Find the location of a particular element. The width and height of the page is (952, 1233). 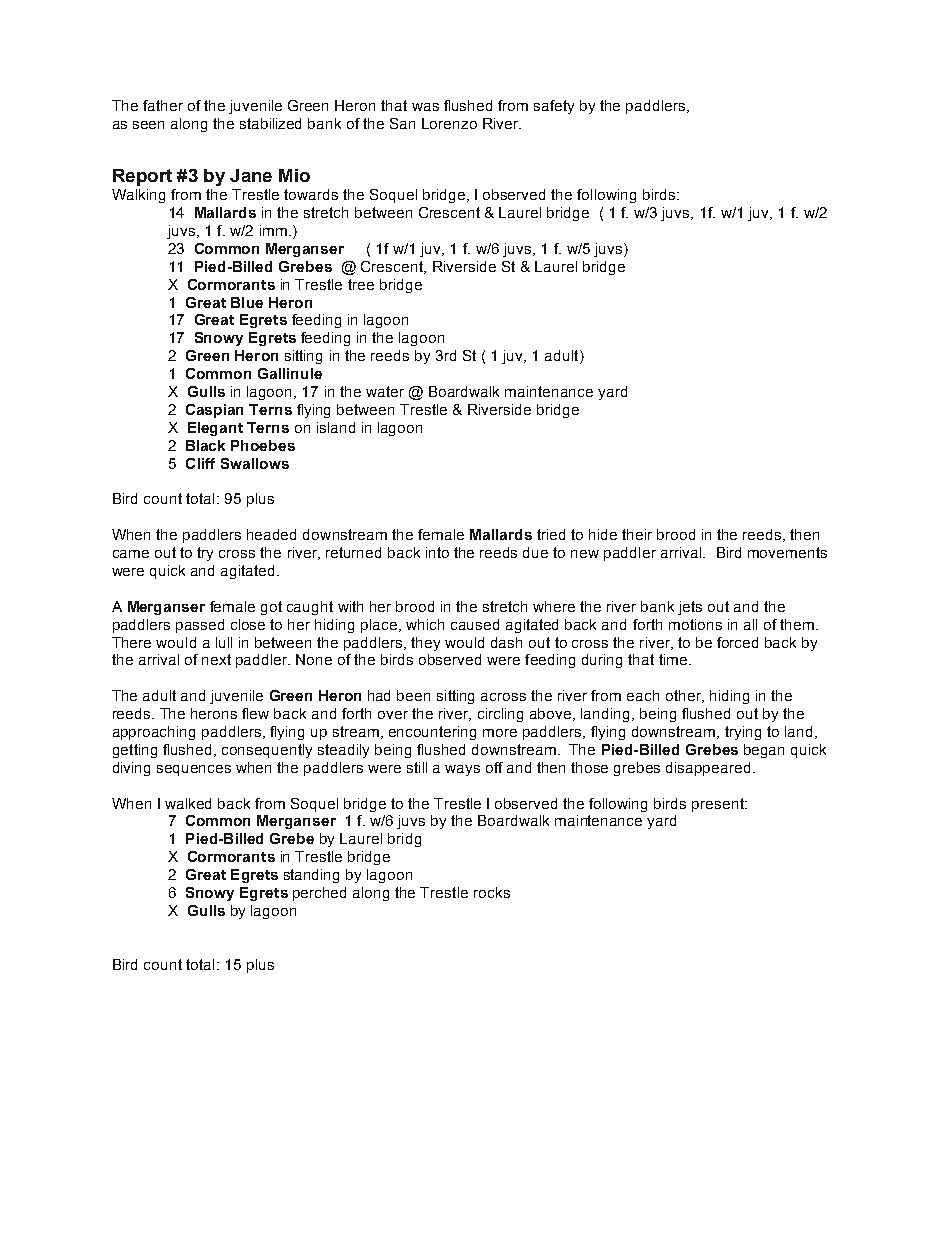

rocks is located at coordinates (492, 892).
